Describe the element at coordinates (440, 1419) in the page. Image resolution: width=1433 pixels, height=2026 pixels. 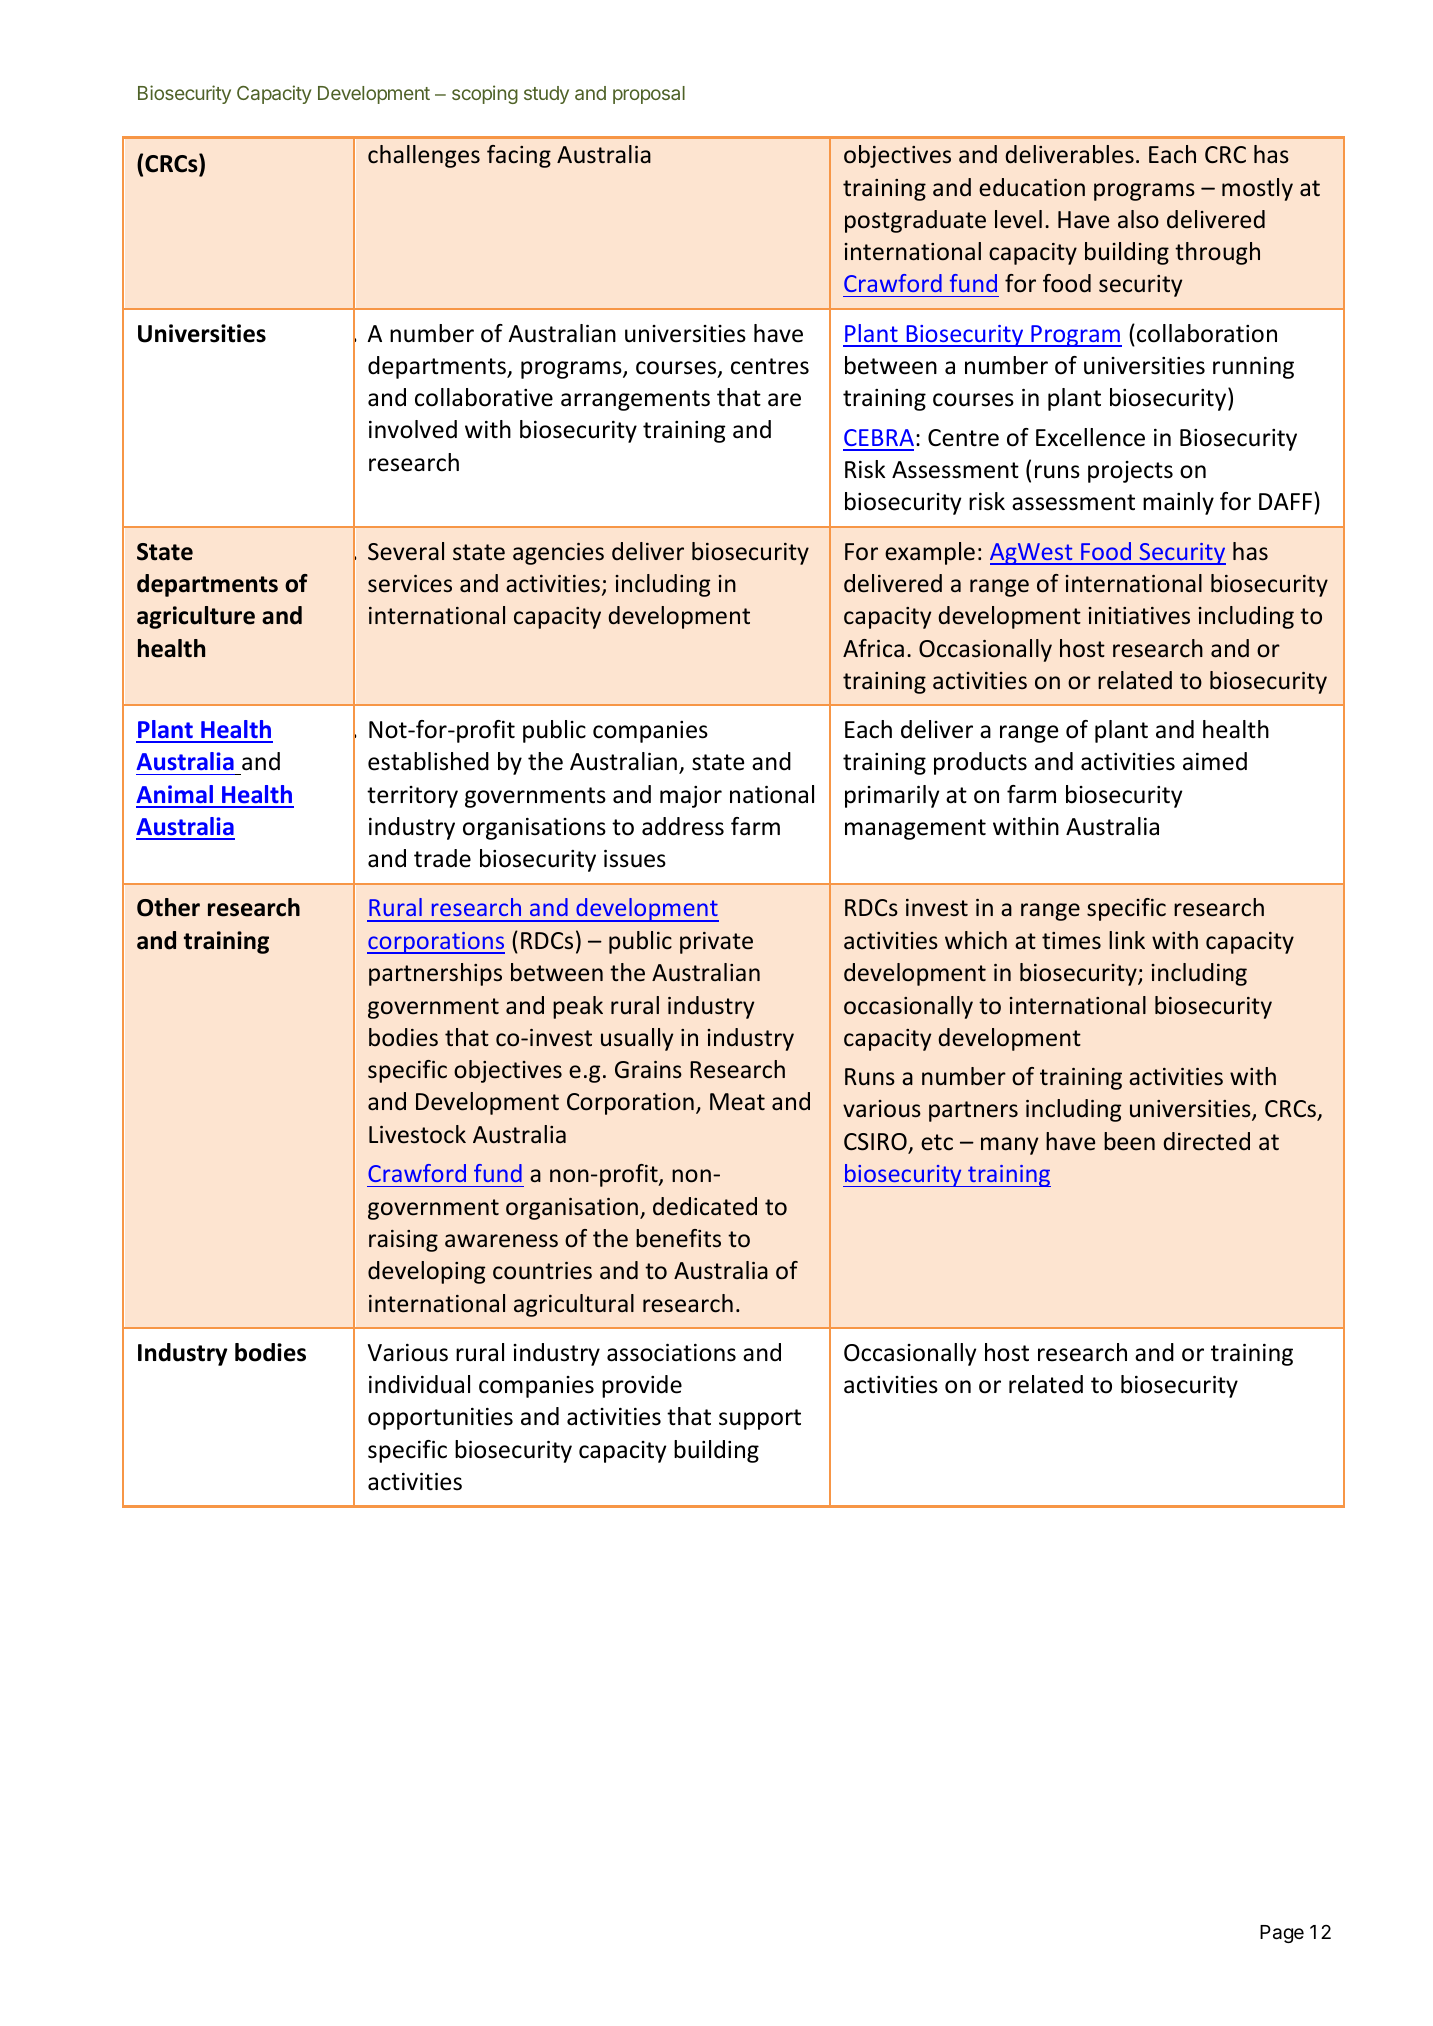
I see `opportunities` at that location.
